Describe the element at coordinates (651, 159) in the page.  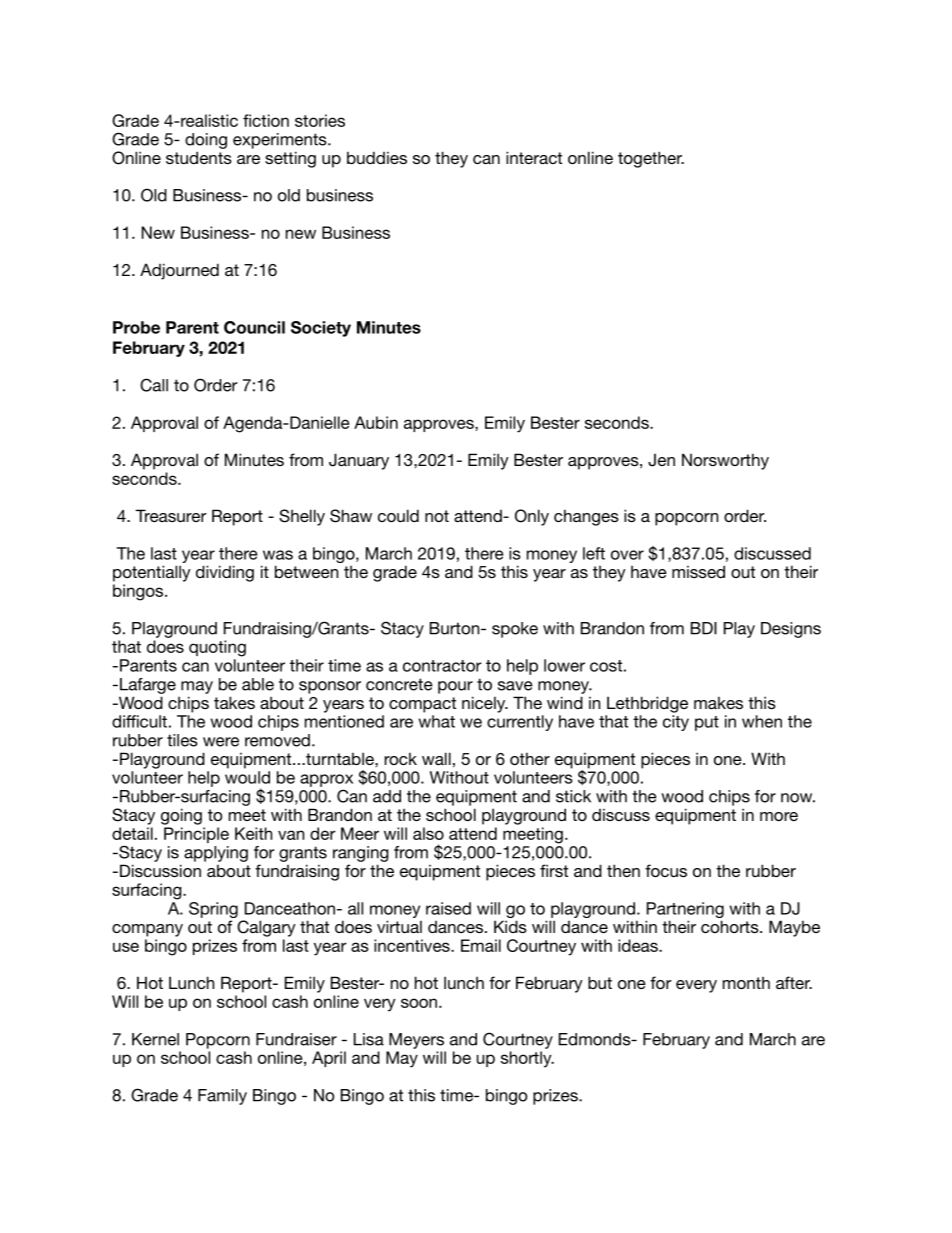
I see `together` at that location.
